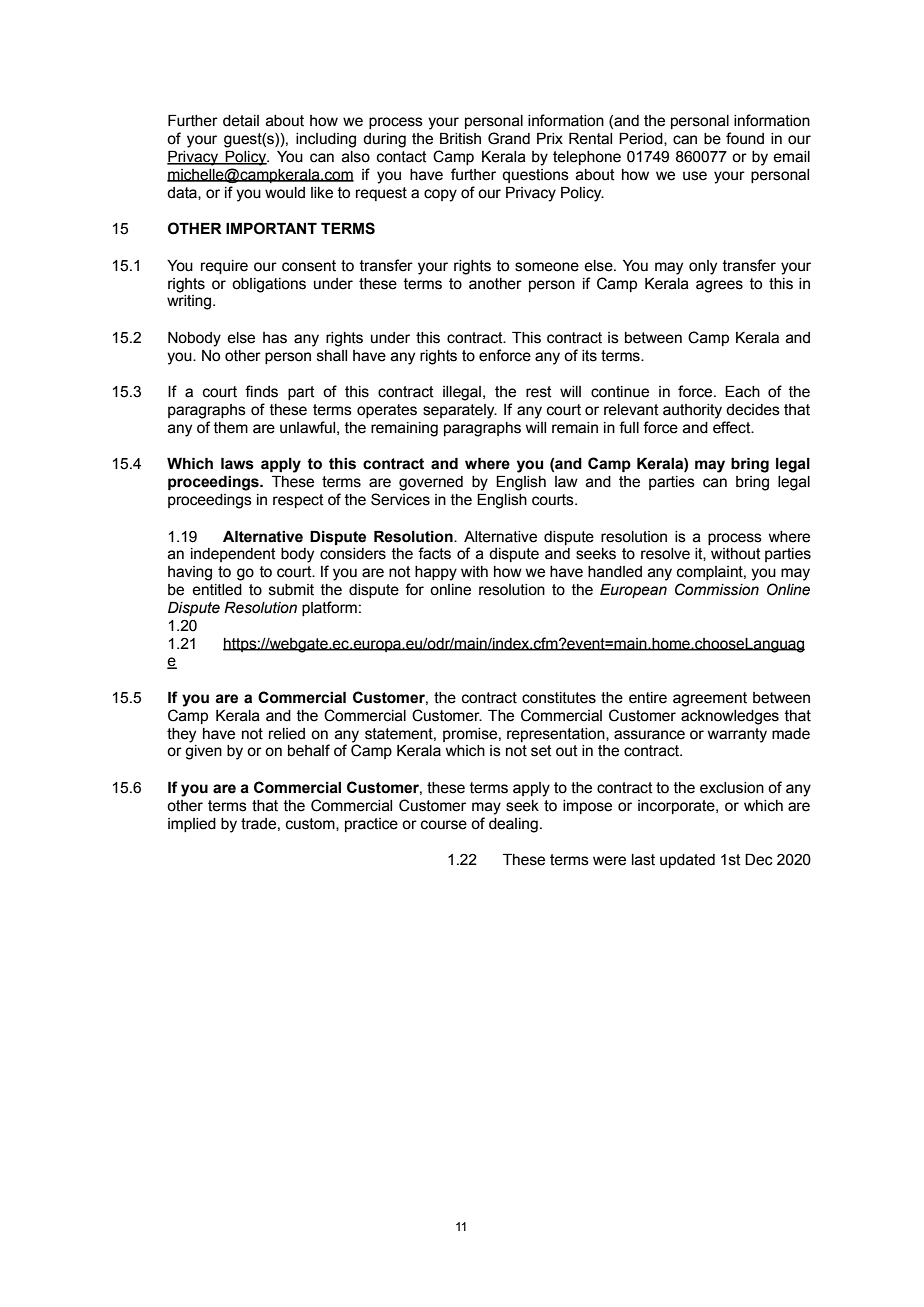  I want to click on implied, so click(192, 825).
